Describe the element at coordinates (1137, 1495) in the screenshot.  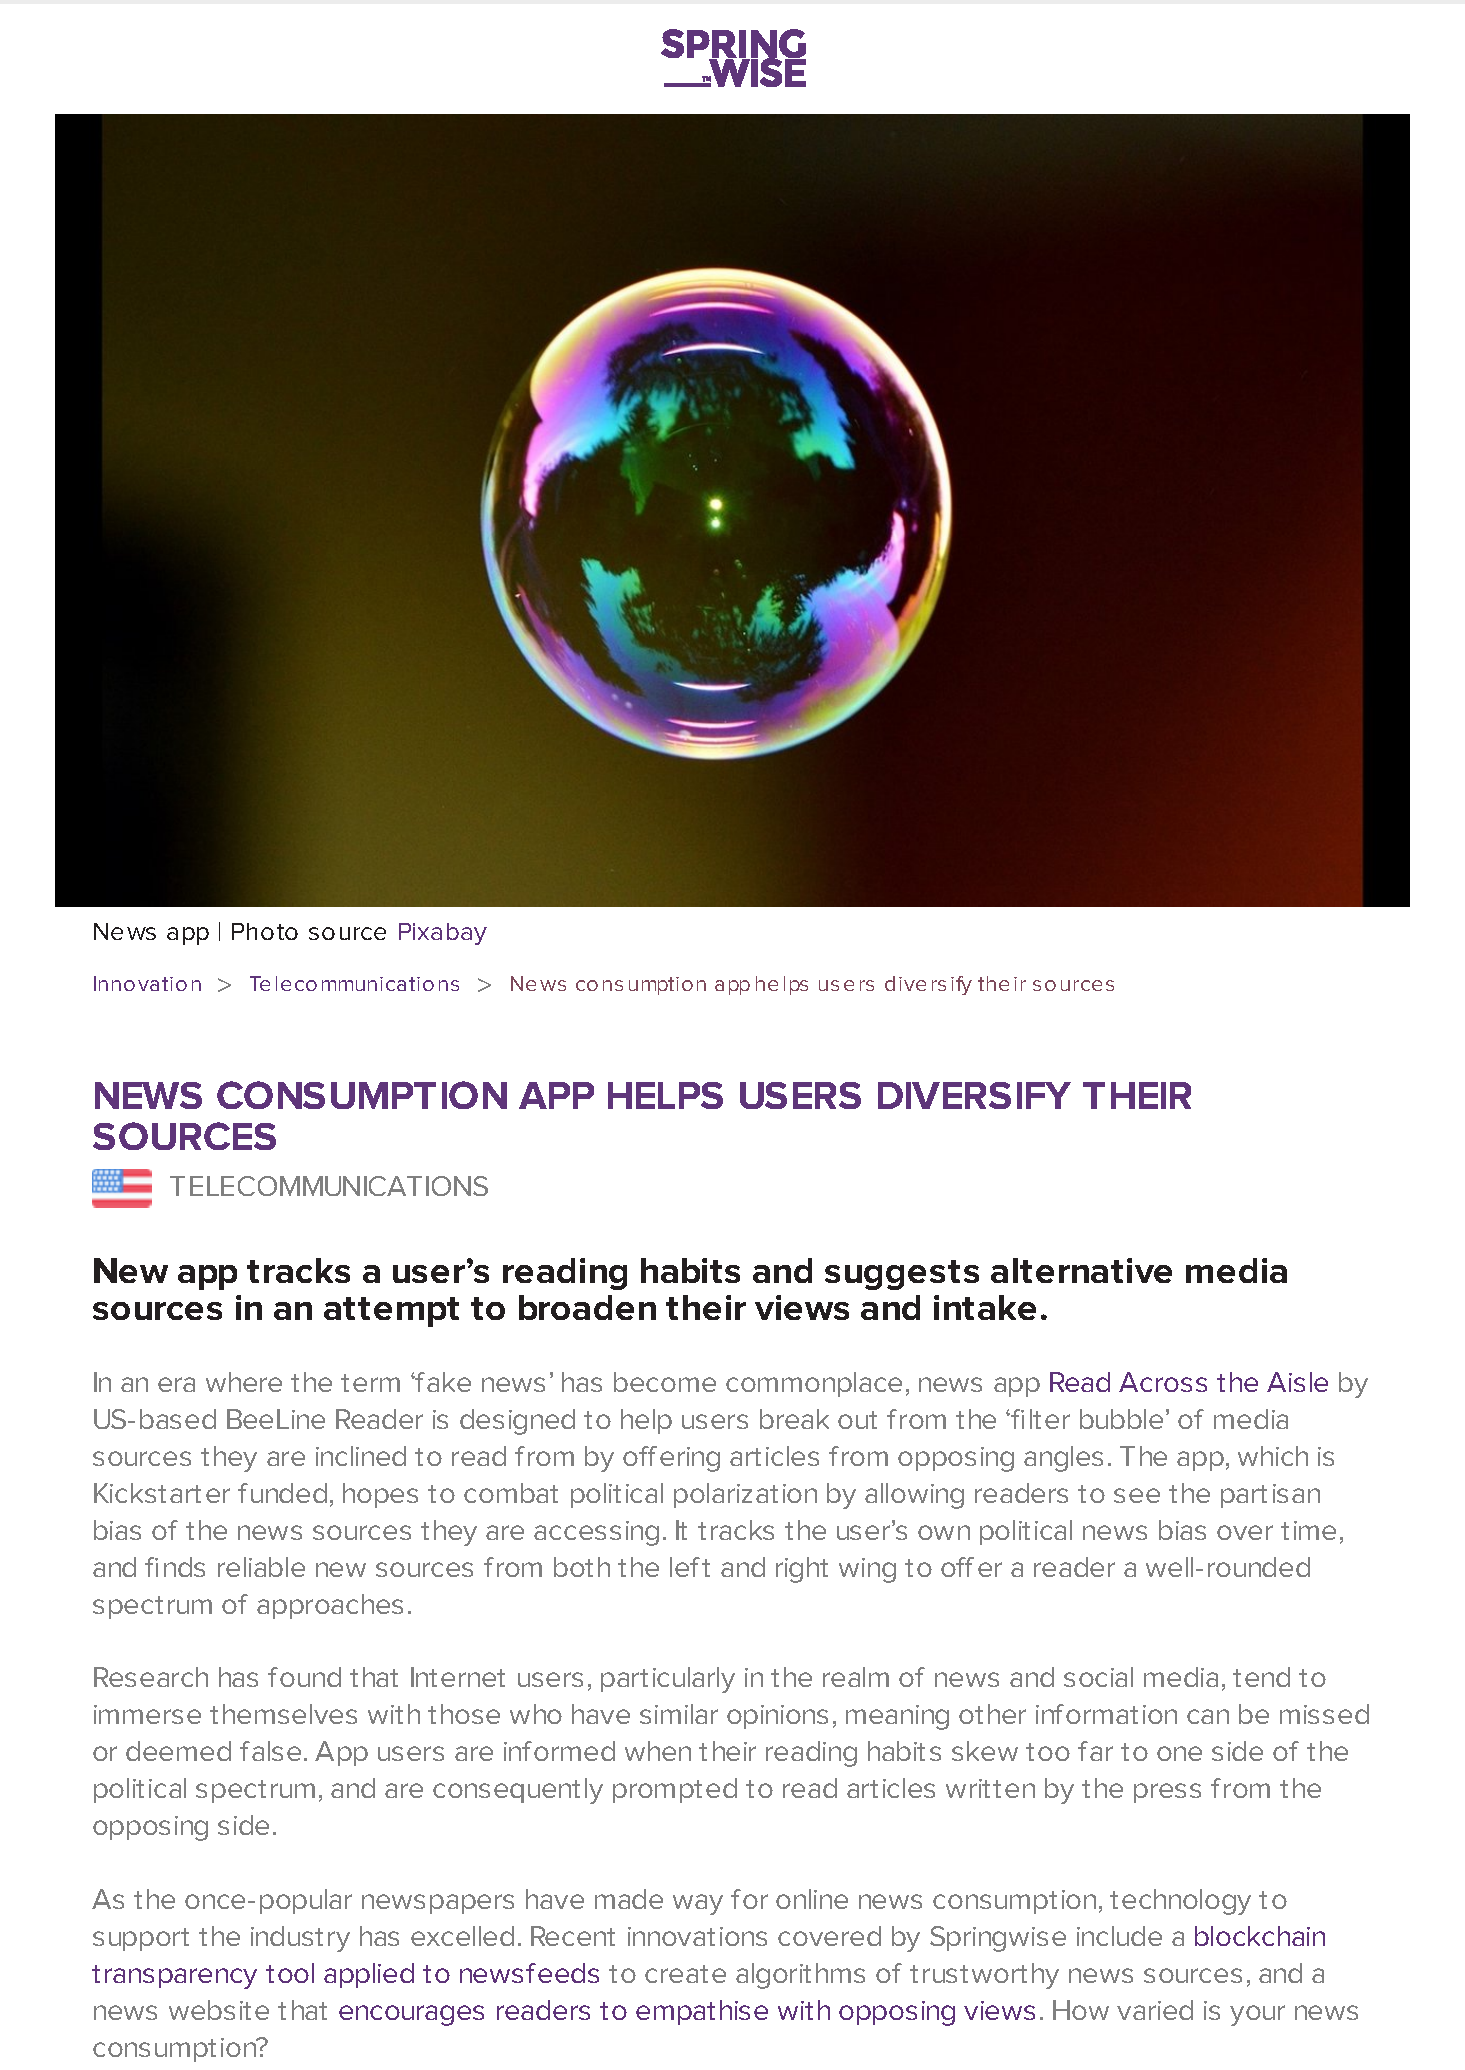
I see `see` at that location.
